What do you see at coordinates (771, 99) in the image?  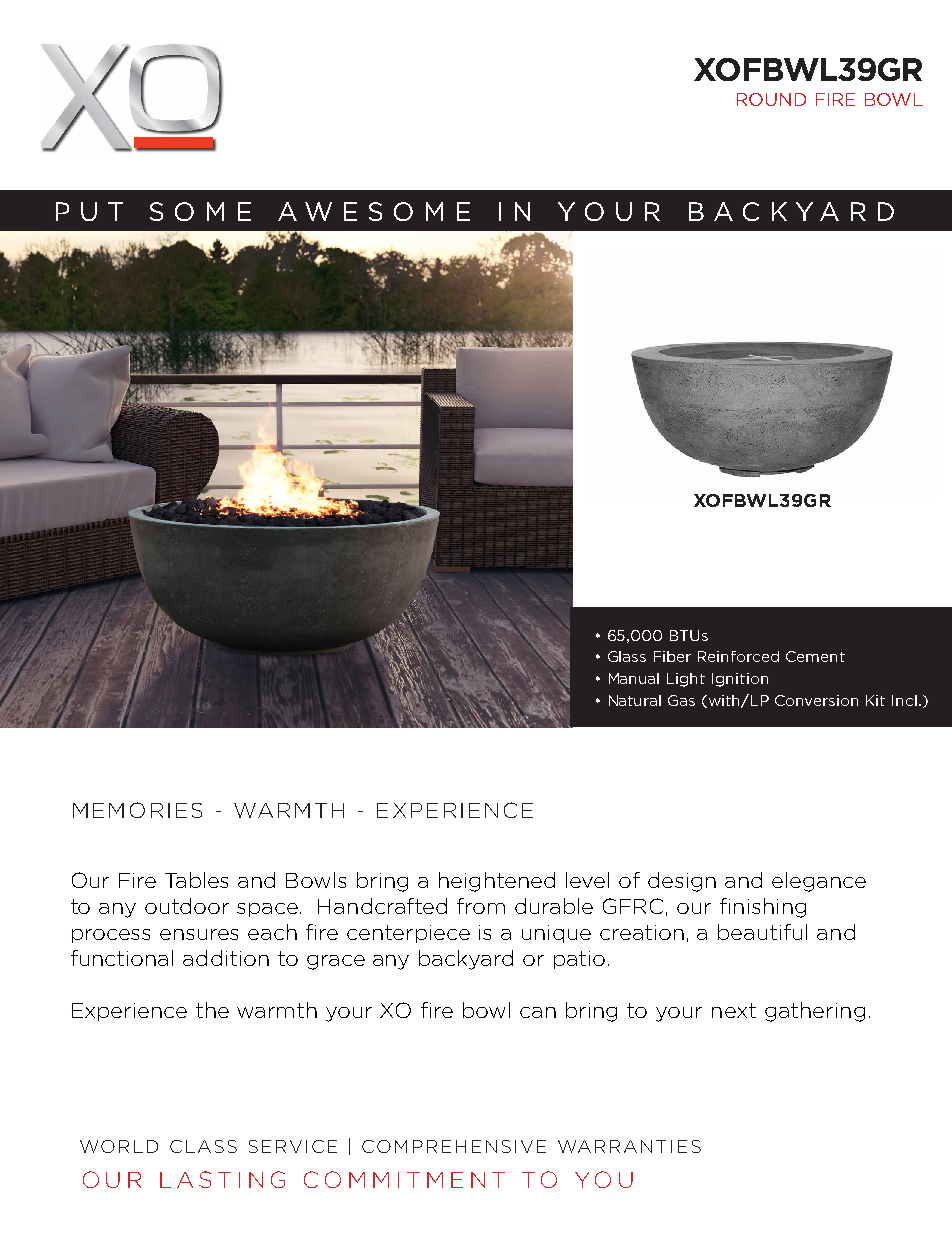 I see `ROUND` at bounding box center [771, 99].
